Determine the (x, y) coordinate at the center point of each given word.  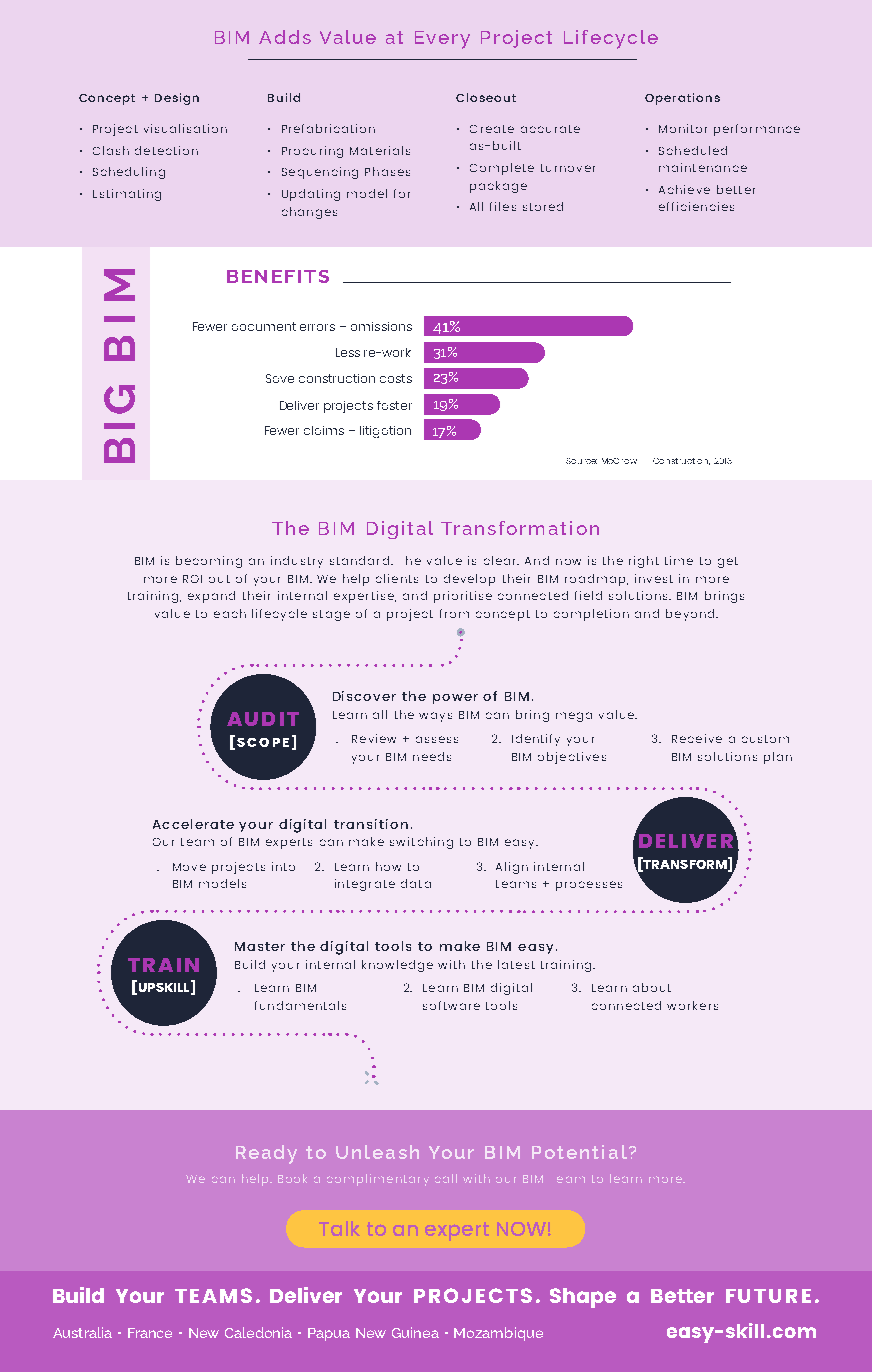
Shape (583, 1298)
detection (166, 150)
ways (435, 717)
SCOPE (263, 742)
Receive (697, 738)
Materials (380, 150)
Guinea (415, 1332)
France (150, 1333)
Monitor (683, 128)
